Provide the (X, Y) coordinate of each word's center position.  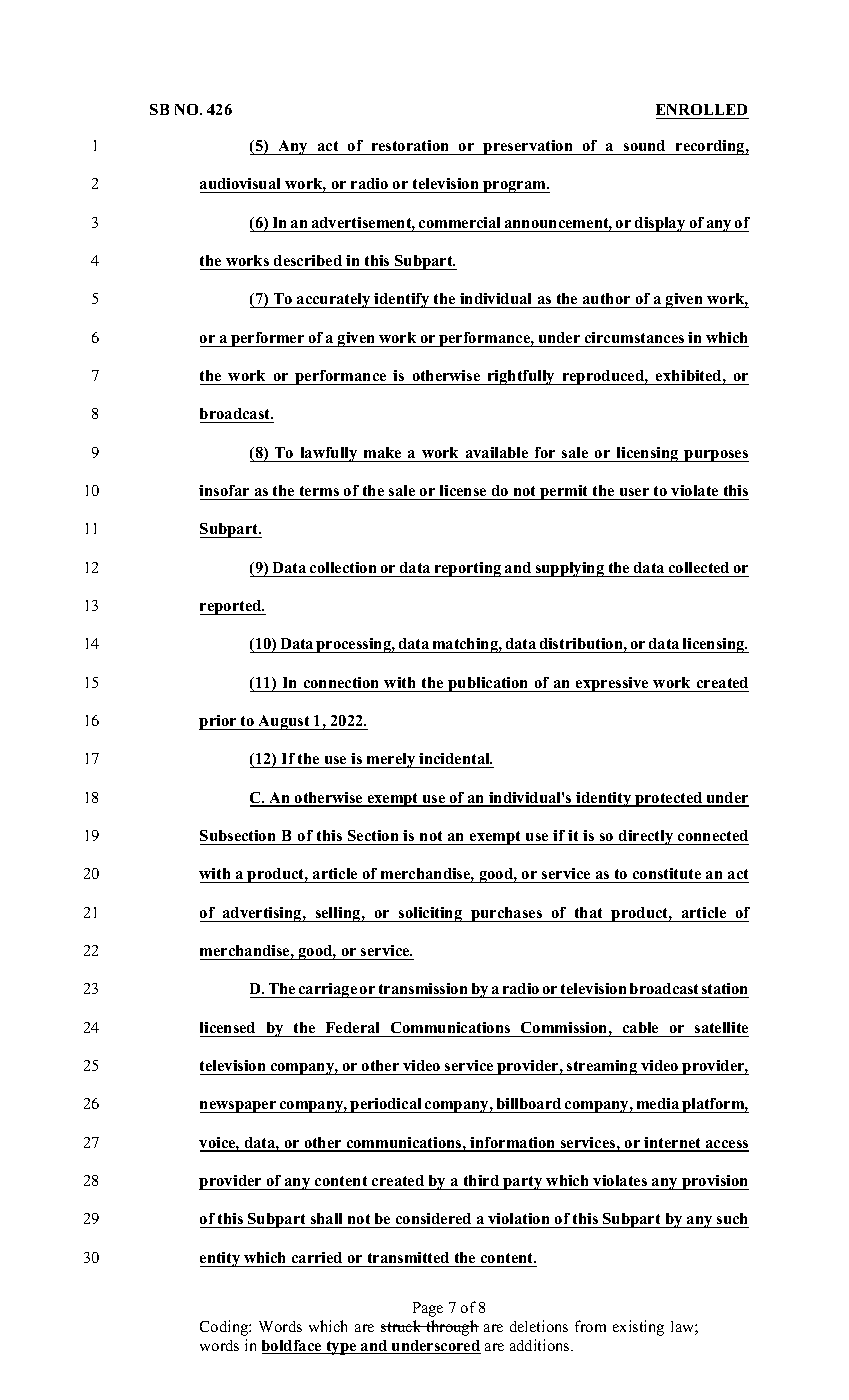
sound (644, 145)
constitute (667, 873)
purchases (507, 914)
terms (319, 491)
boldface (293, 1347)
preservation (528, 147)
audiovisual (240, 183)
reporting (468, 569)
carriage (328, 990)
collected (699, 567)
